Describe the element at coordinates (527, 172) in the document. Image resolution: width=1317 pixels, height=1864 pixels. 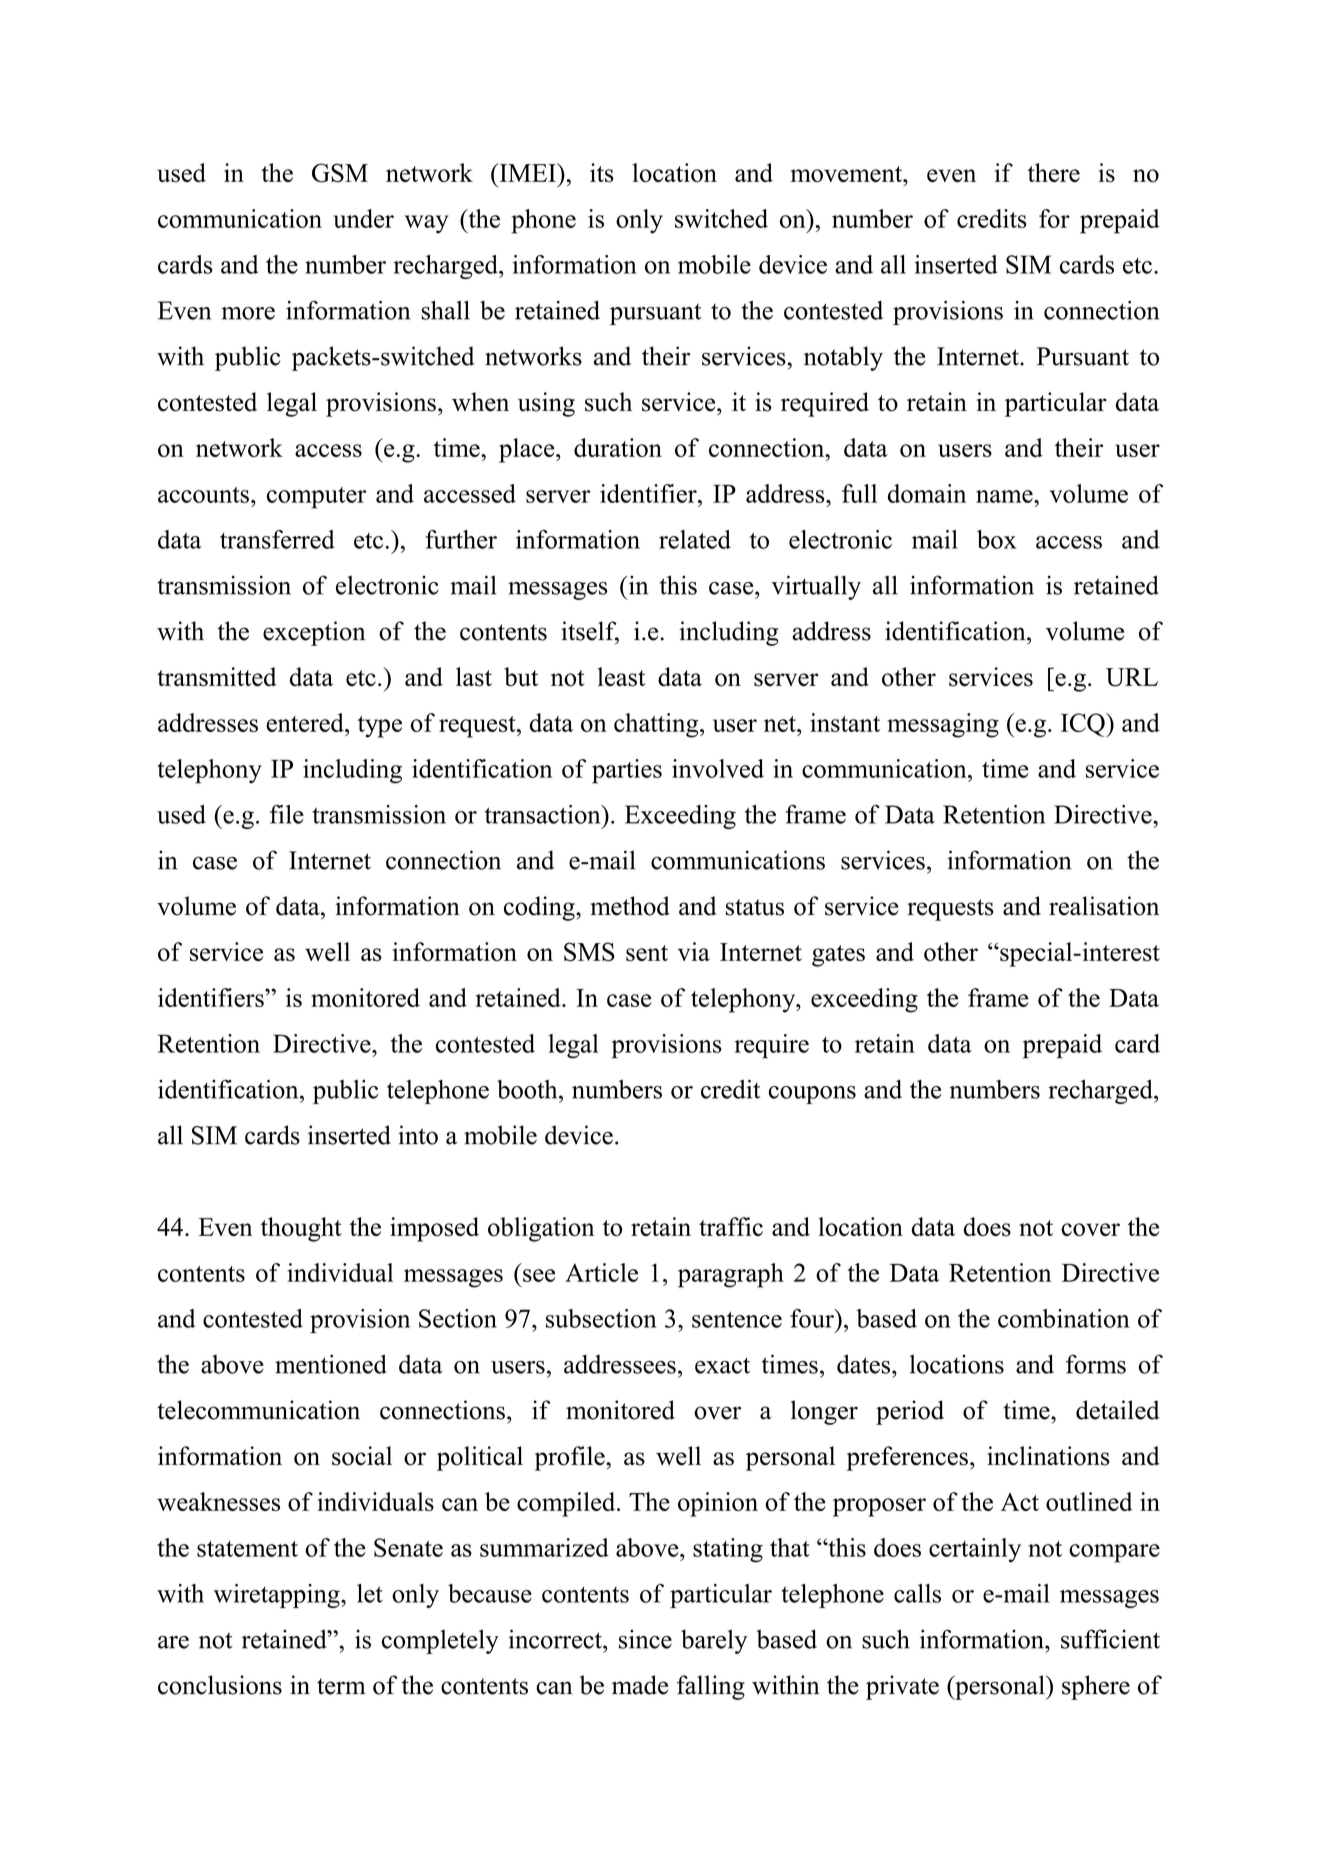
I see `IMEI` at that location.
